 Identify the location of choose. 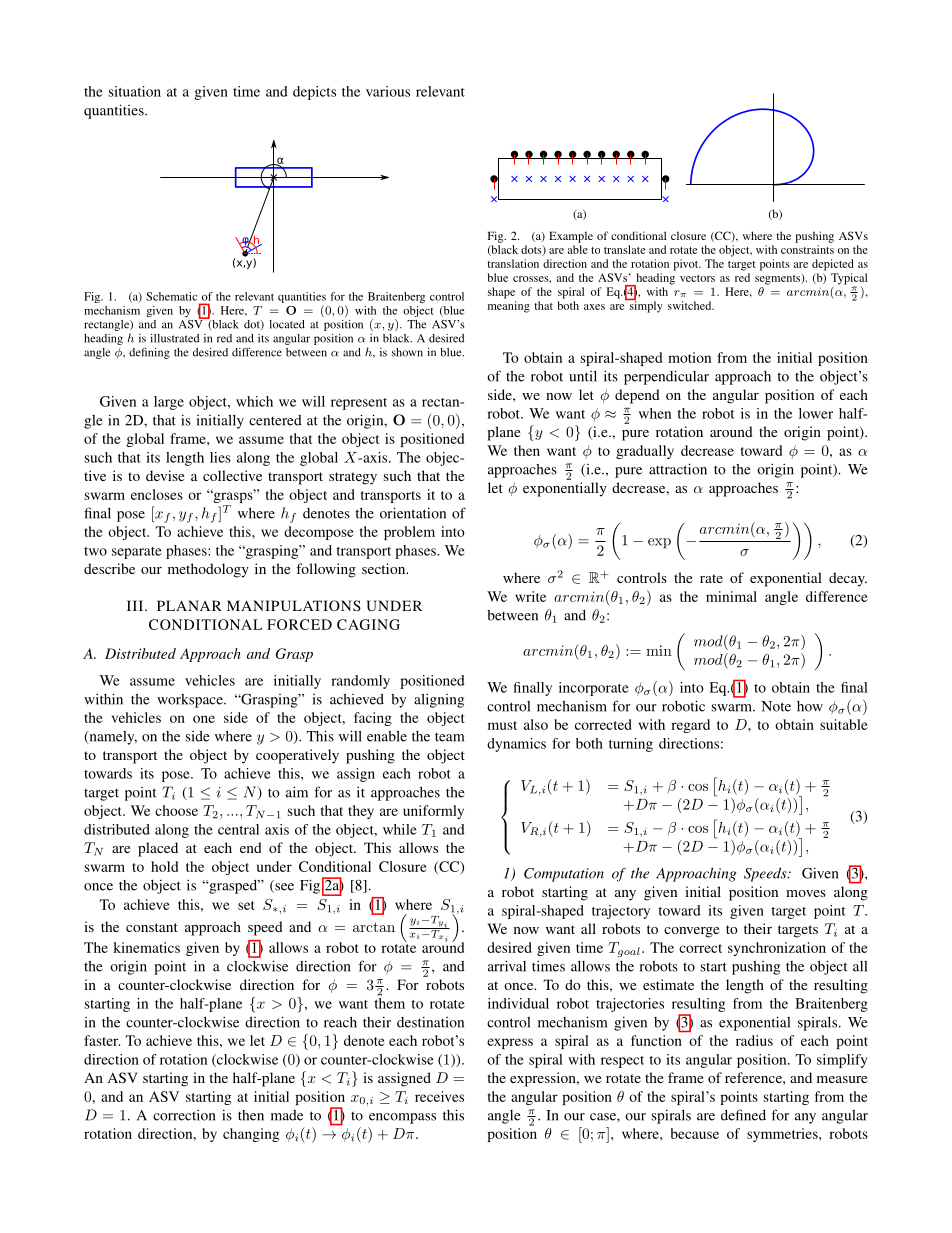
(176, 810).
